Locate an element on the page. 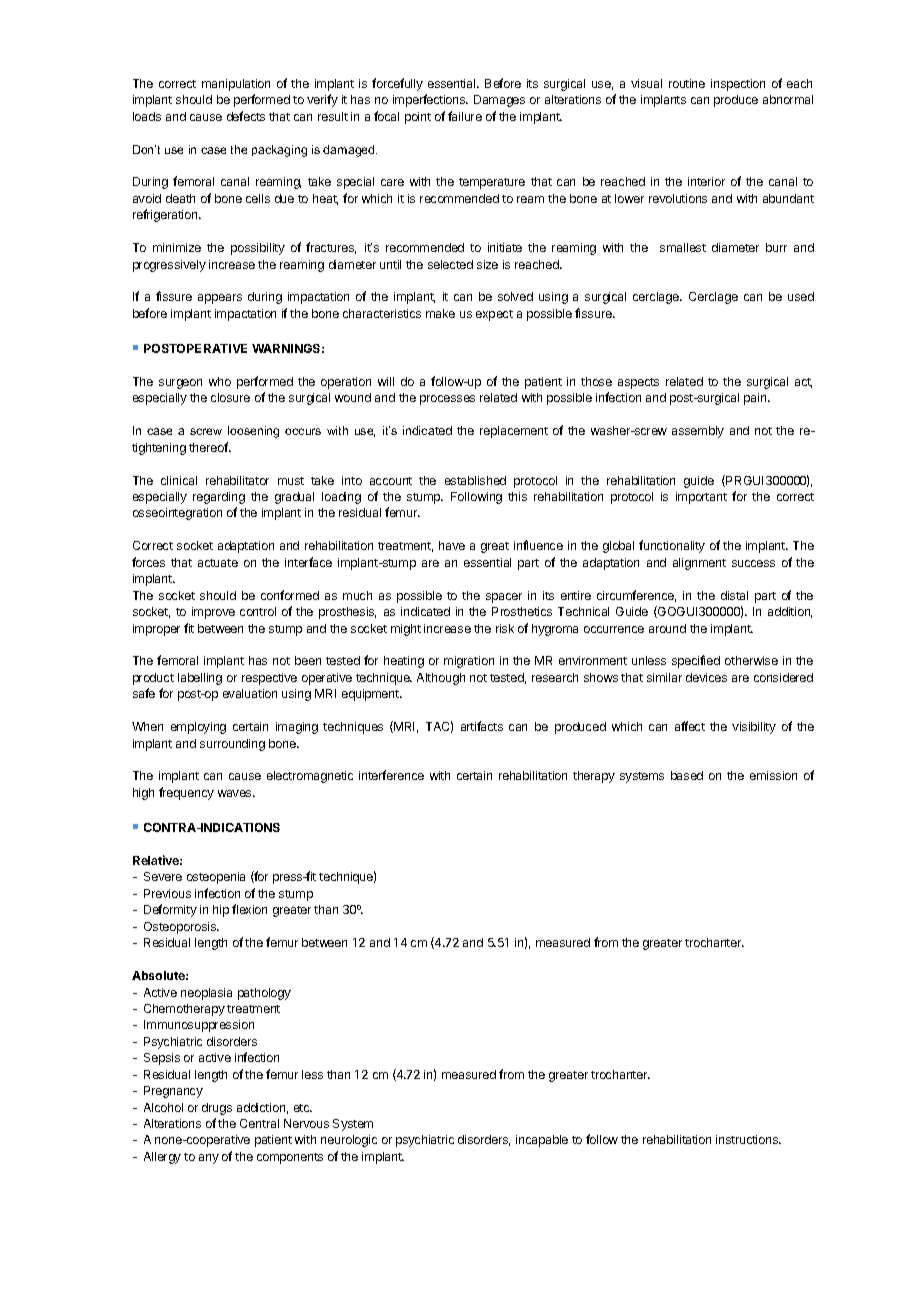  rehabilitator is located at coordinates (237, 480).
